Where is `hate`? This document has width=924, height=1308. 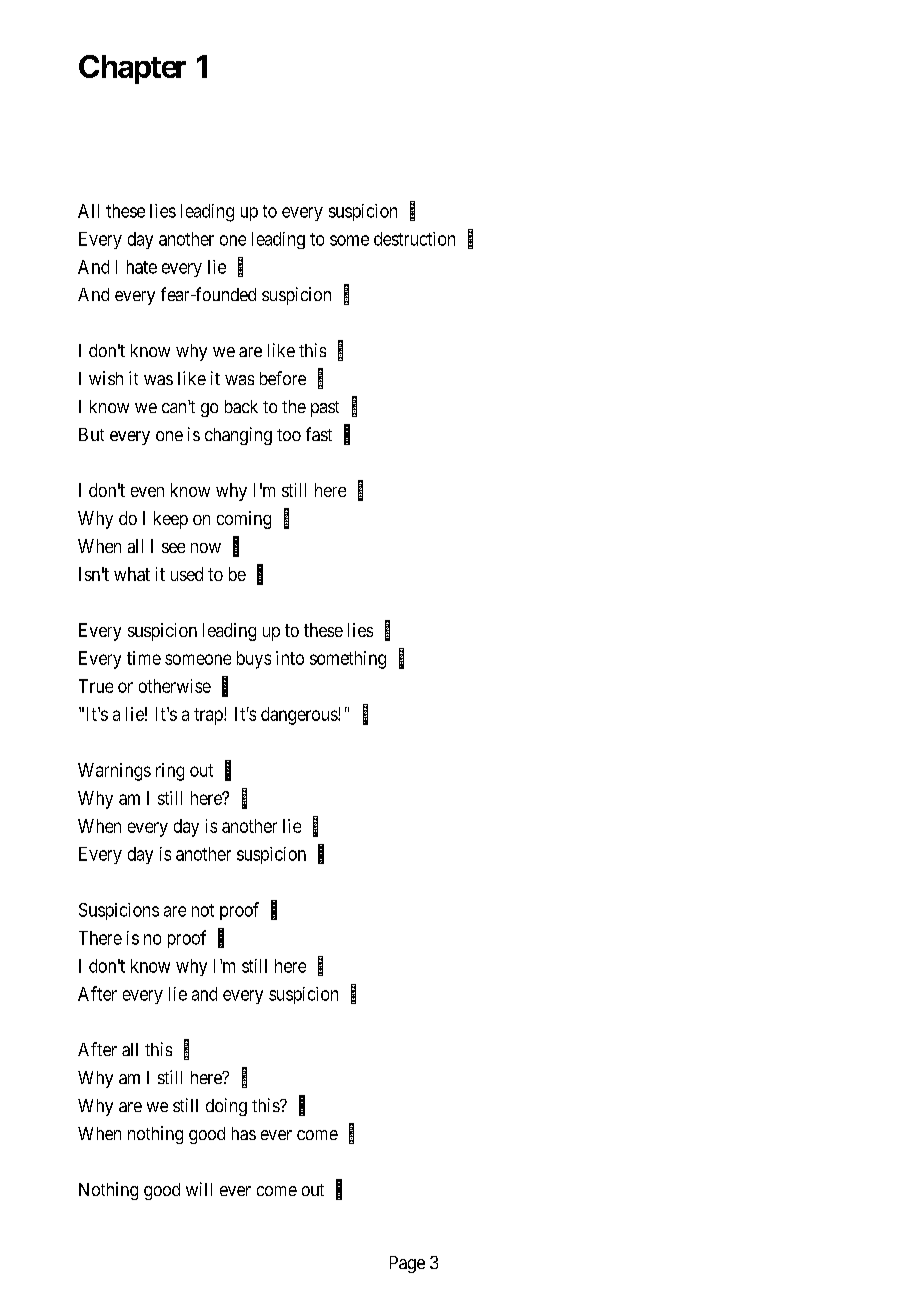
hate is located at coordinates (142, 267).
